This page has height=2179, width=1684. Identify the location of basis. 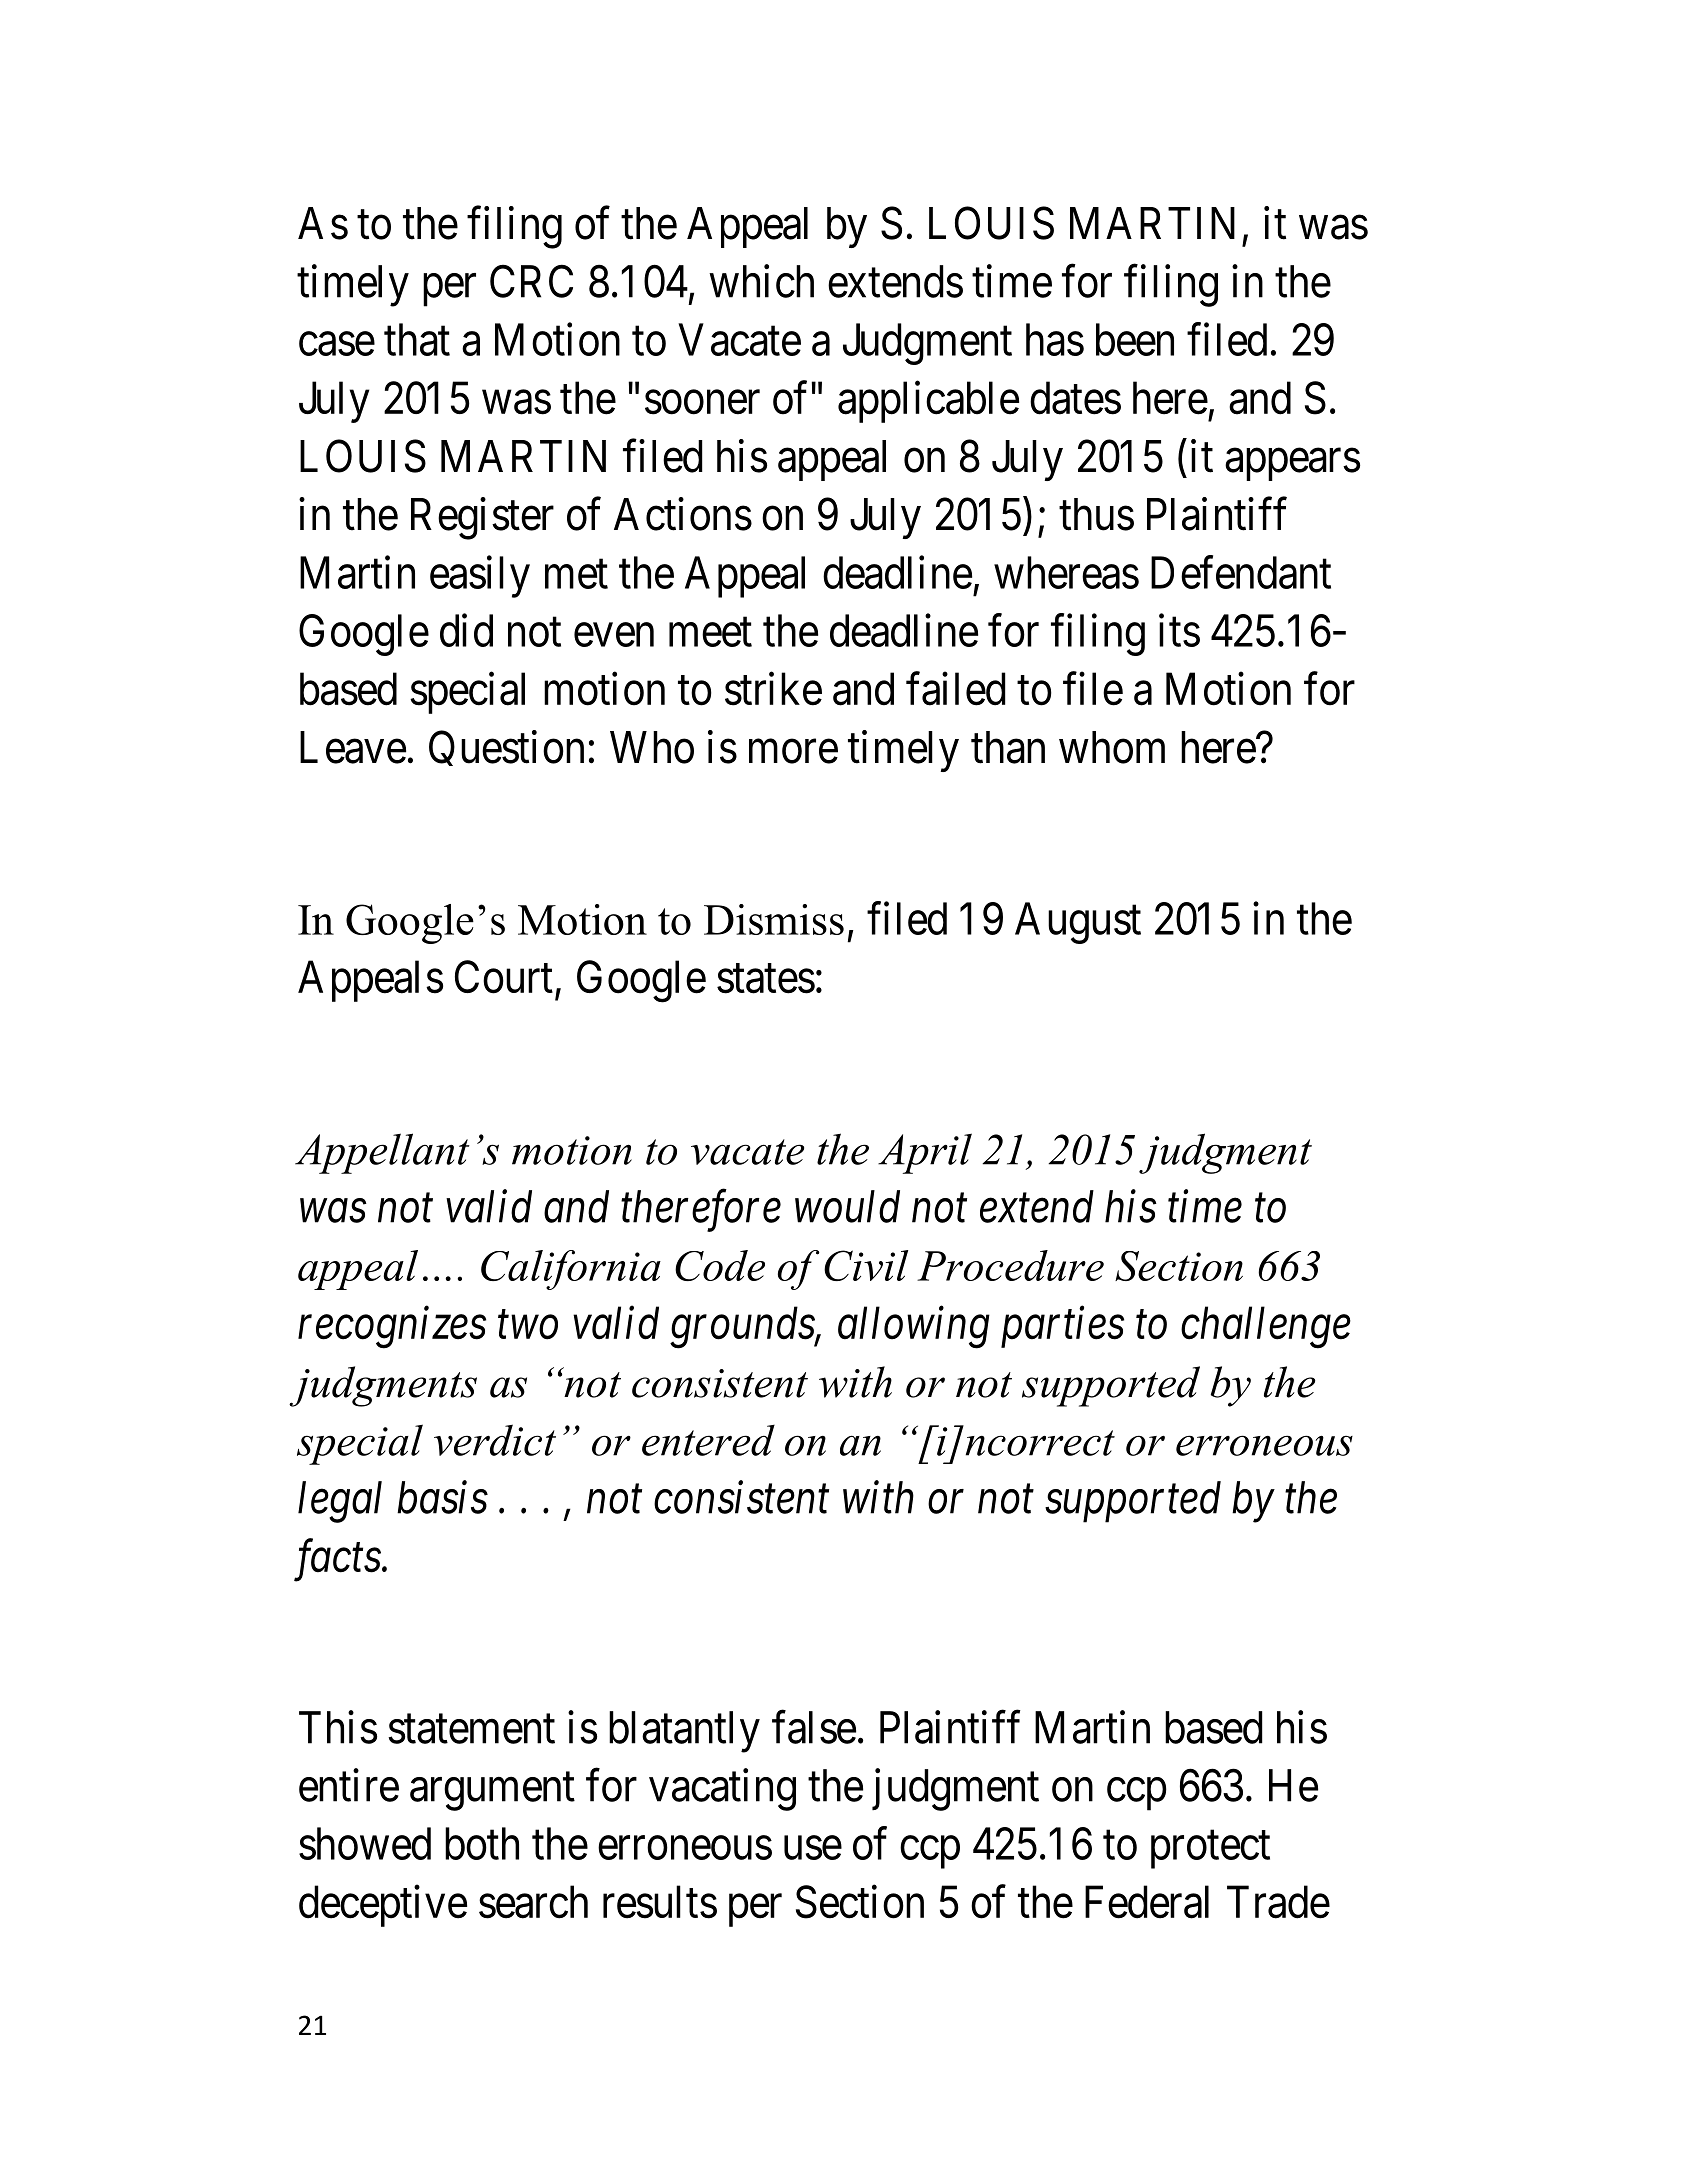
(442, 1497).
